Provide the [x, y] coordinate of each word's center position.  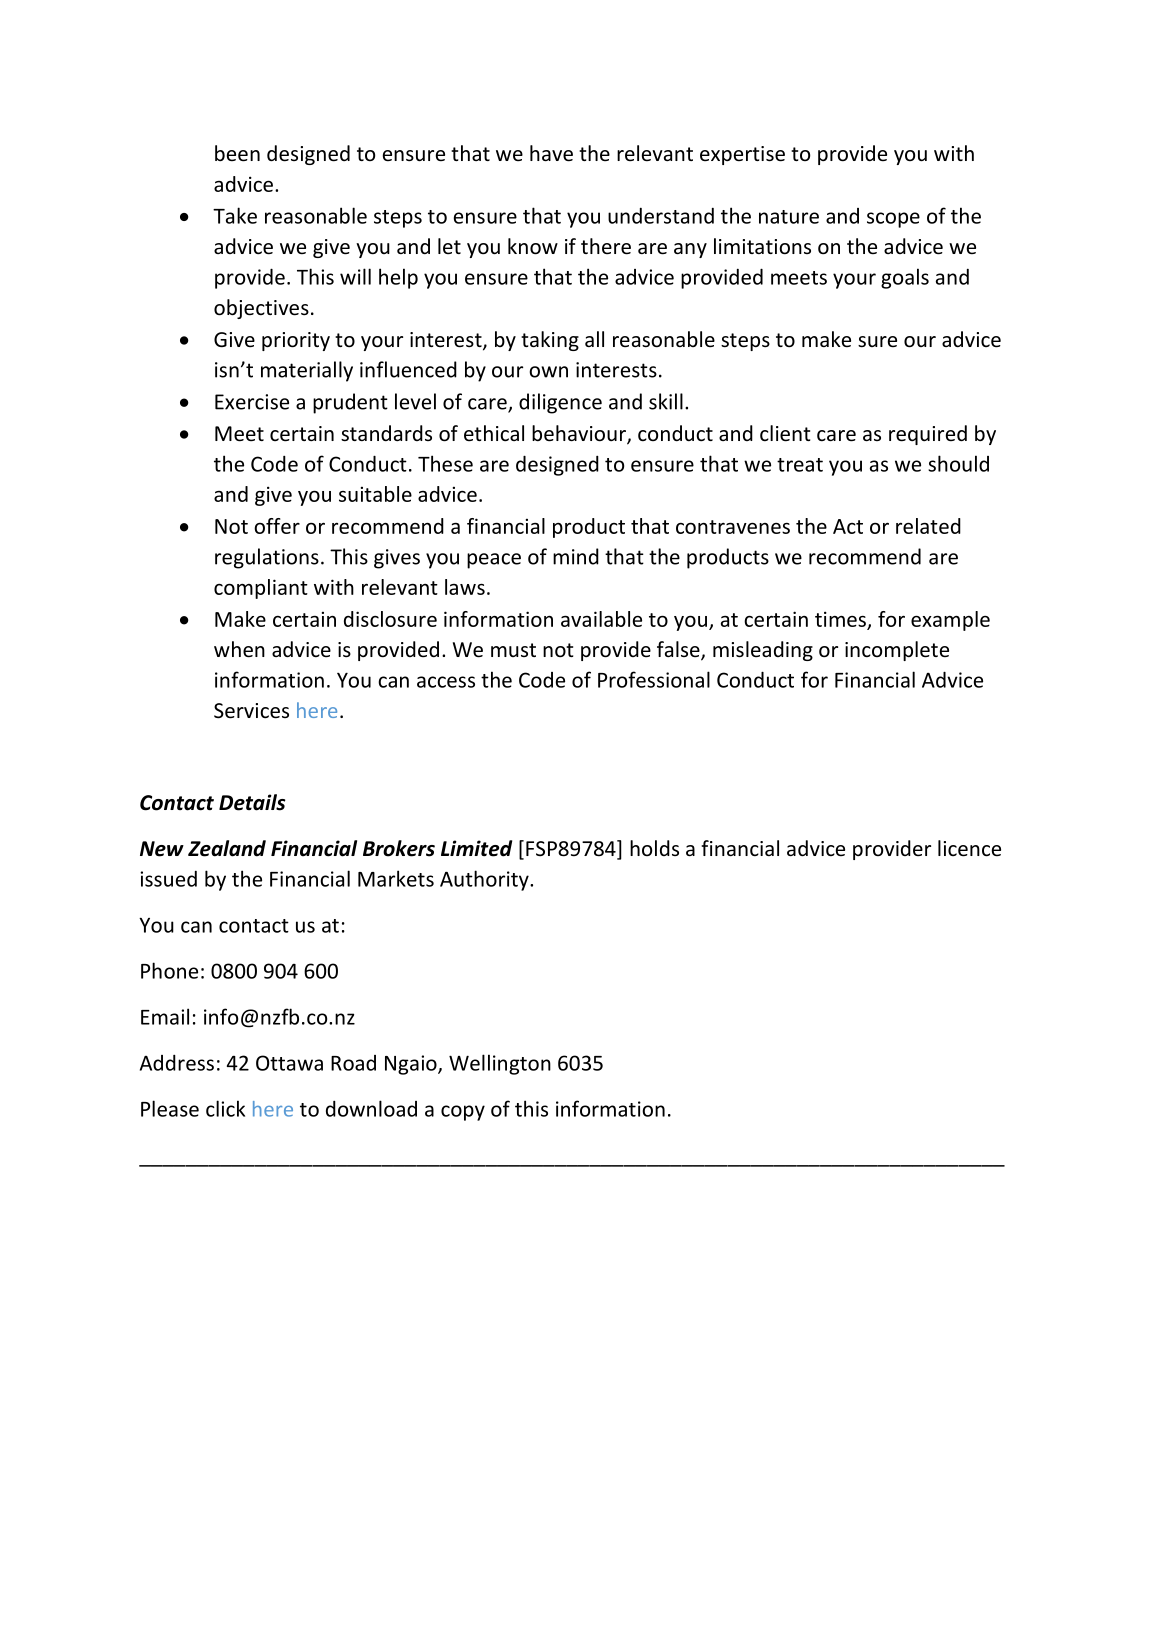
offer [277, 526]
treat [800, 465]
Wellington [500, 1064]
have [551, 153]
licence [969, 848]
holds [654, 848]
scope [893, 220]
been [237, 153]
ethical [494, 433]
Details [252, 802]
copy [463, 1113]
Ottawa [289, 1063]
